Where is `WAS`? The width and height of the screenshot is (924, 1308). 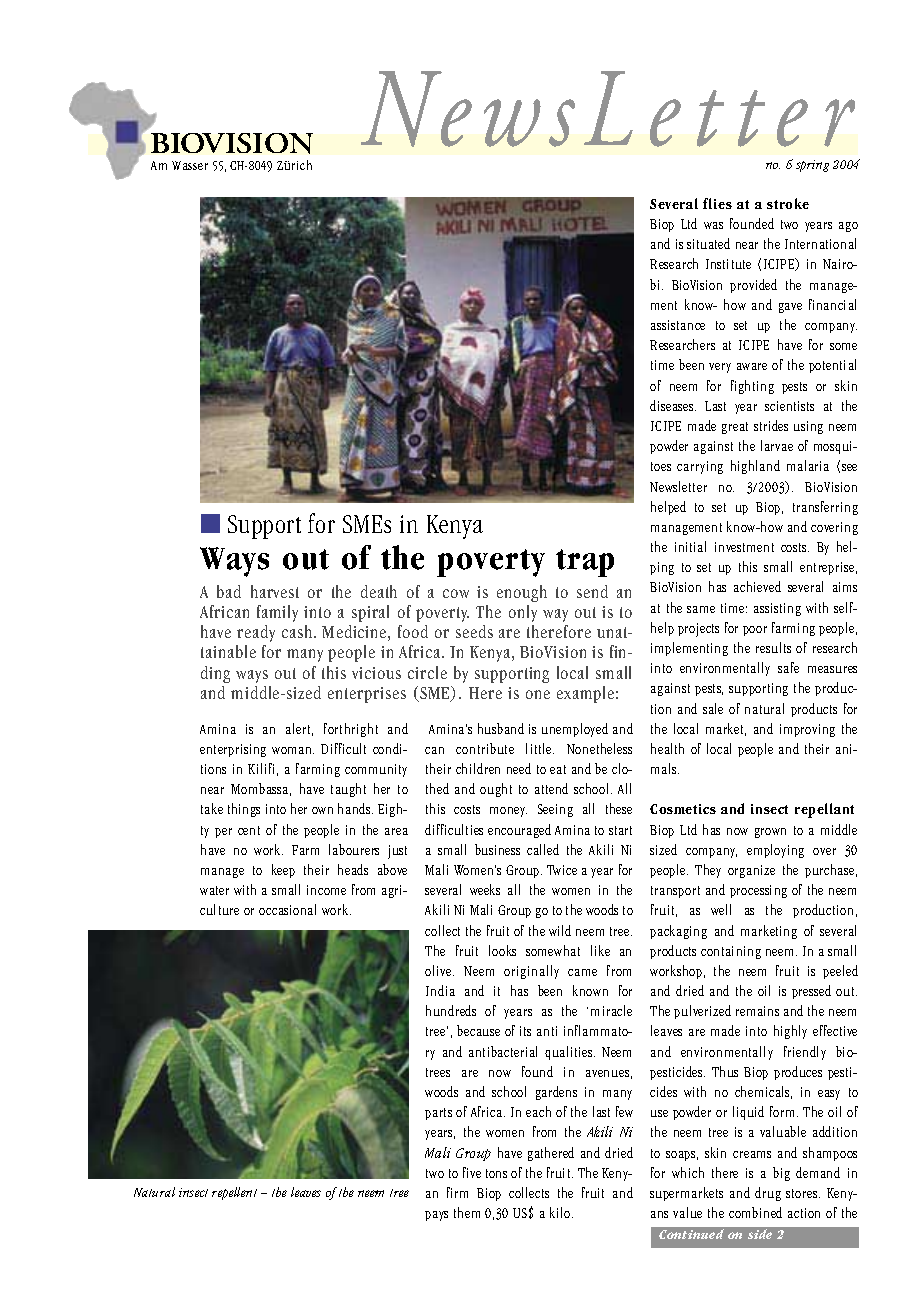 WAS is located at coordinates (713, 225).
